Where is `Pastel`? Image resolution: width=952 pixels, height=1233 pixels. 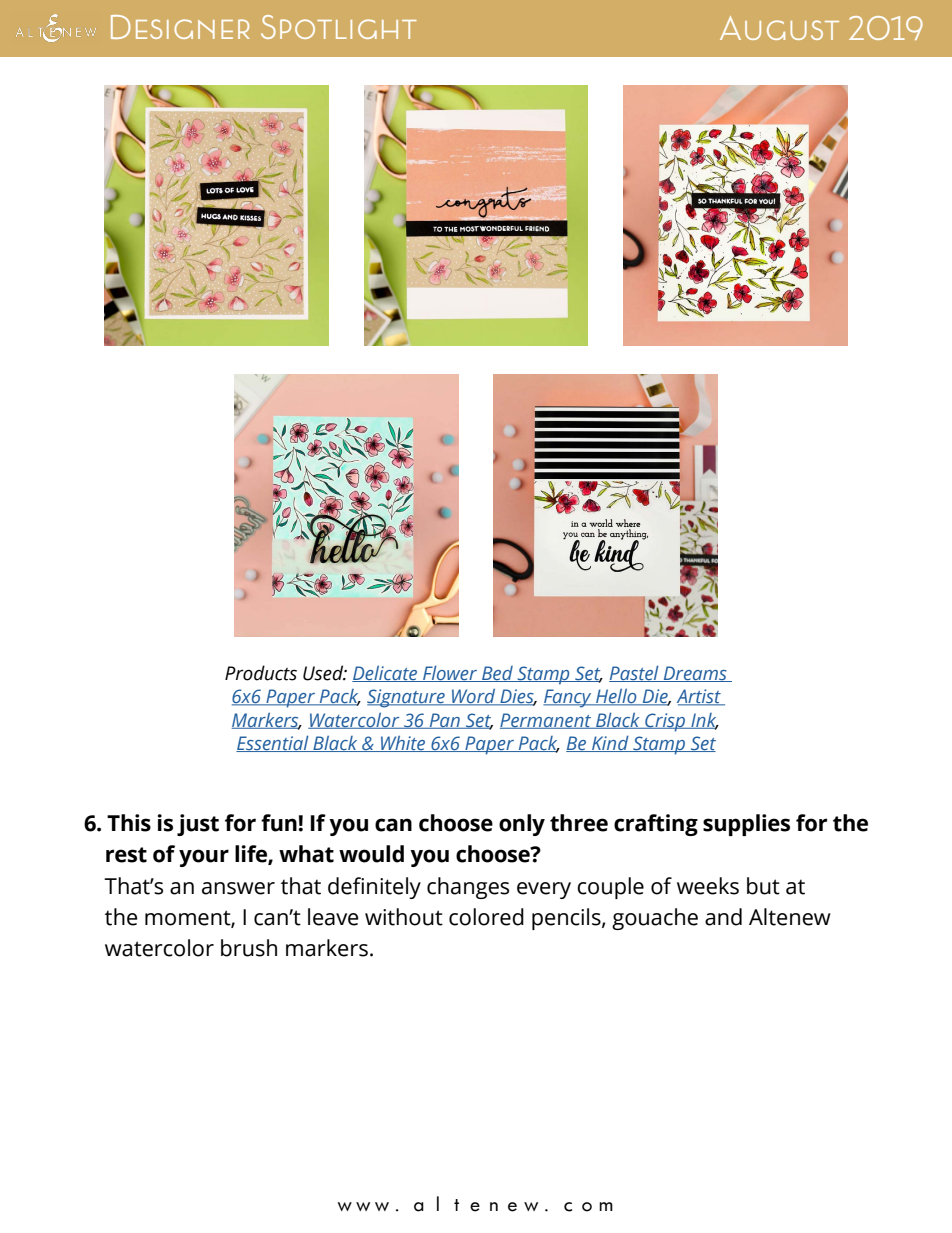
Pastel is located at coordinates (635, 673).
